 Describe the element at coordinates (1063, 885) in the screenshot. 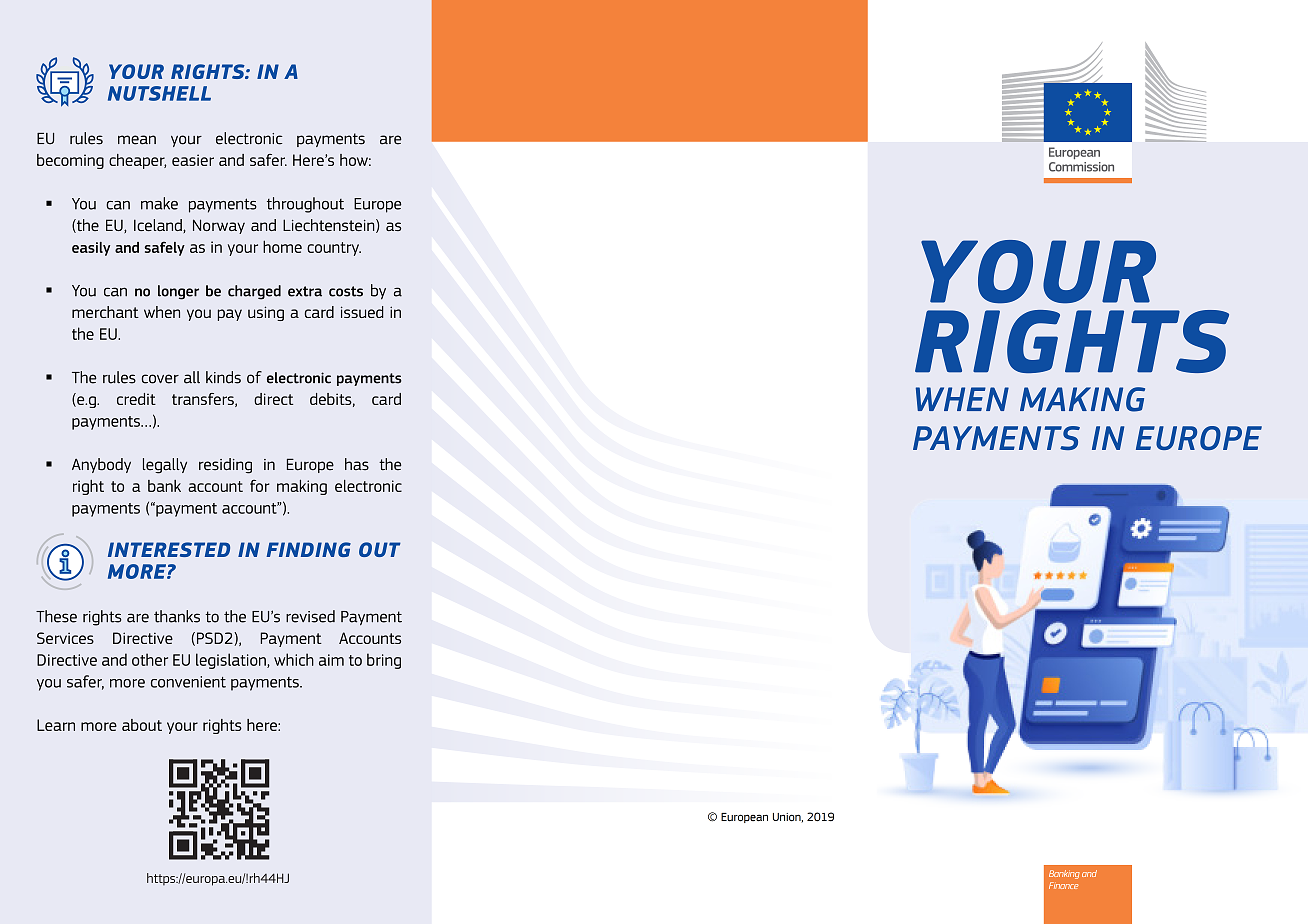

I see `Finance` at that location.
